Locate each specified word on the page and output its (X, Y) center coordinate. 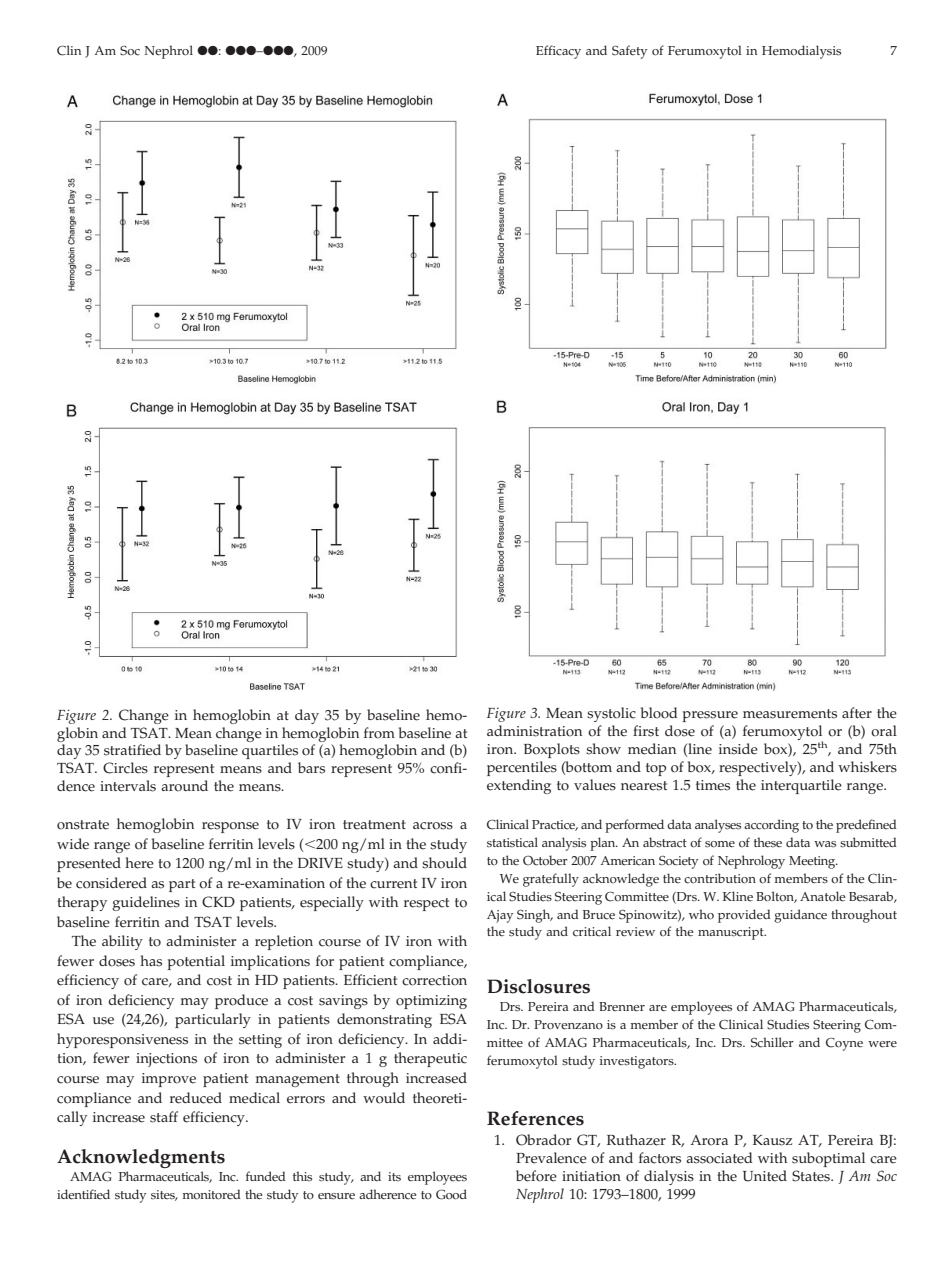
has (151, 961)
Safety (629, 52)
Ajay (500, 916)
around (184, 786)
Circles (125, 768)
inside (738, 749)
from (379, 733)
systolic (611, 714)
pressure (710, 716)
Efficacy (558, 52)
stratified (132, 750)
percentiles (522, 768)
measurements (790, 714)
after (857, 713)
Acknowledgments (141, 1158)
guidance (800, 916)
